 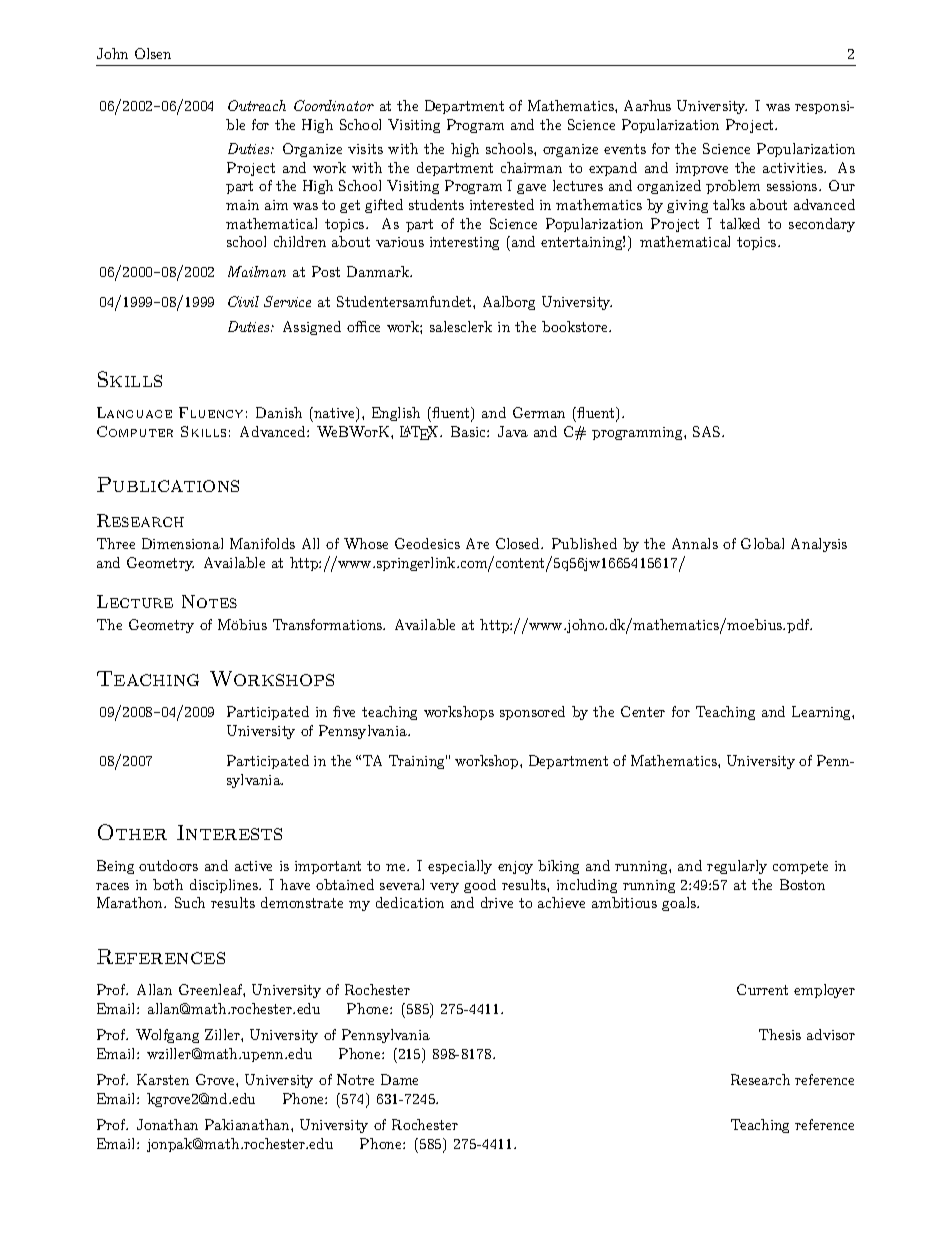 What do you see at coordinates (822, 713) in the screenshot?
I see `Learning` at bounding box center [822, 713].
